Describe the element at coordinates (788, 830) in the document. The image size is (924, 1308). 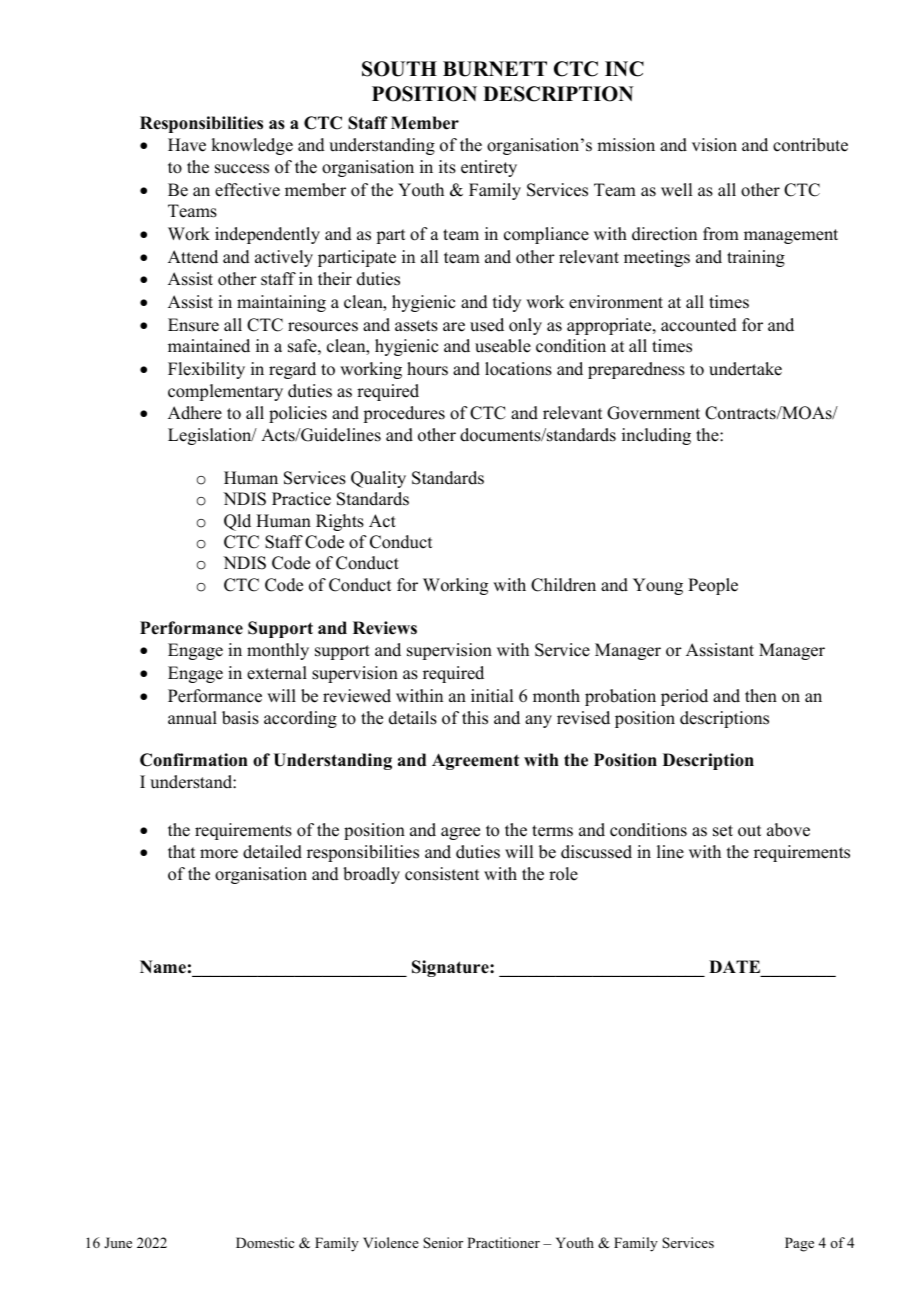
I see `above` at that location.
